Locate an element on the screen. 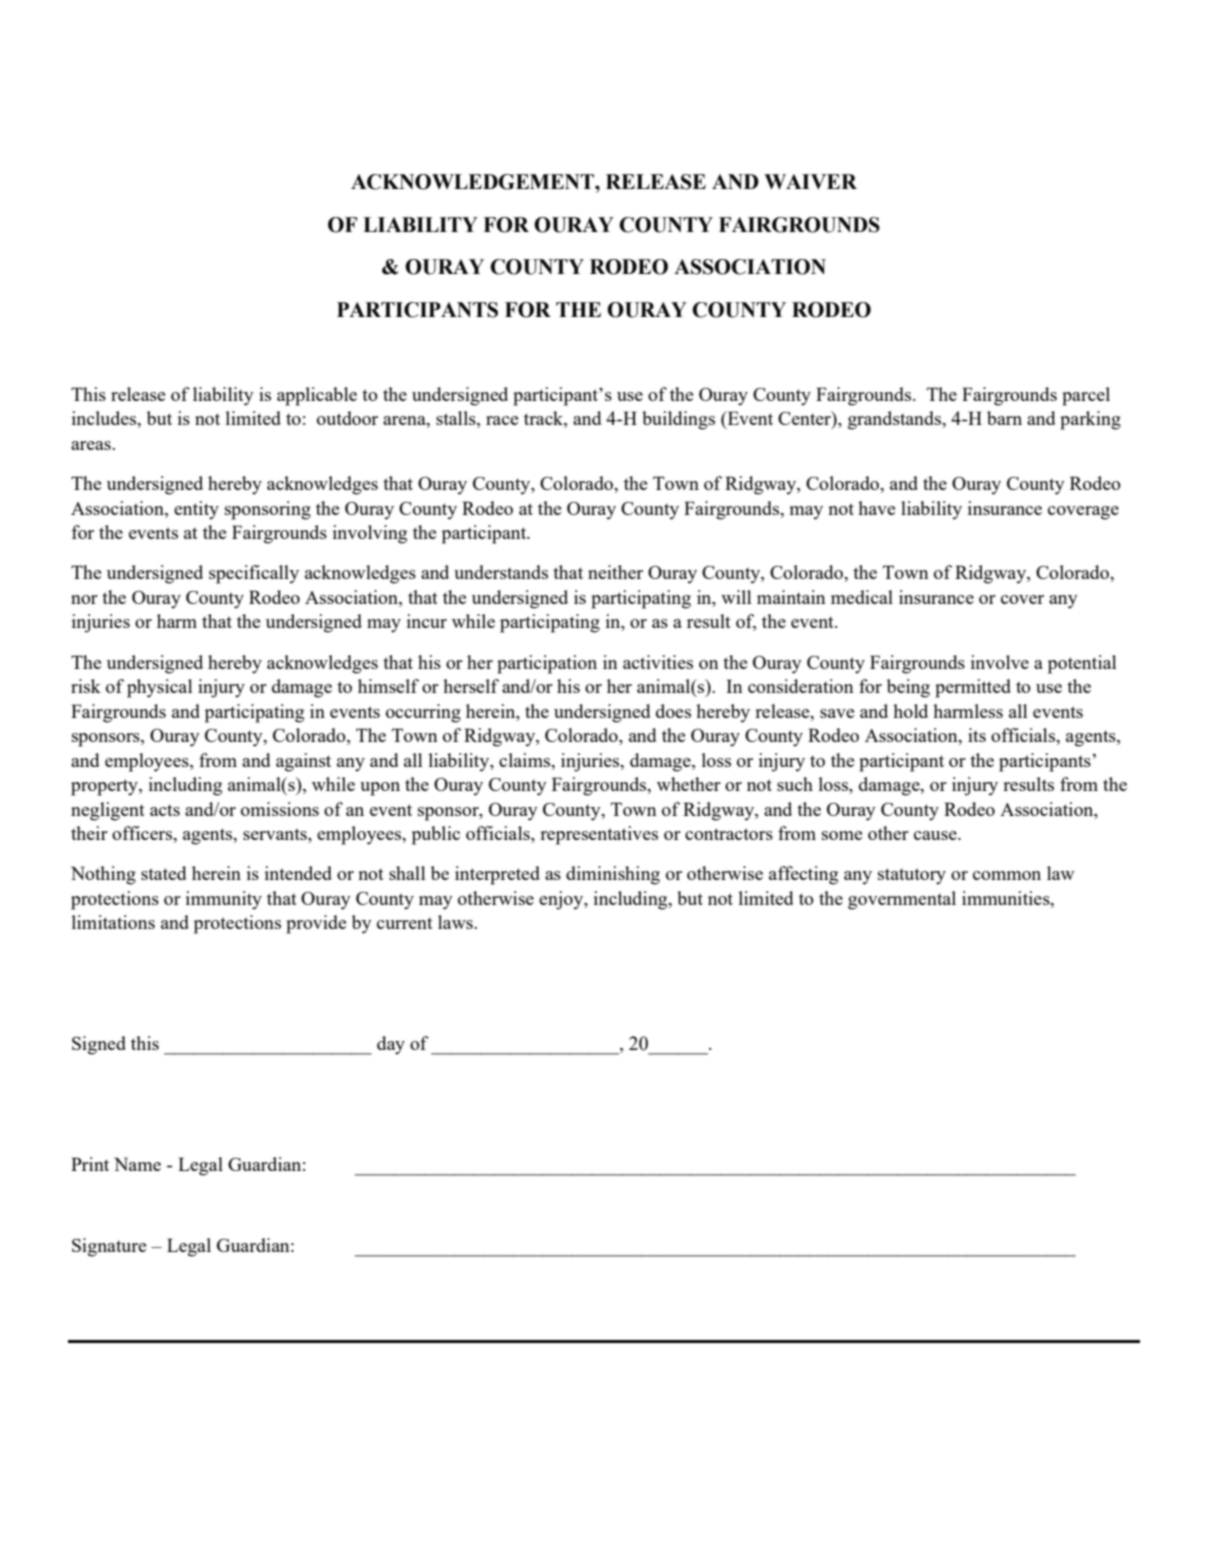 Image resolution: width=1208 pixels, height=1563 pixels. parcel is located at coordinates (1086, 396).
